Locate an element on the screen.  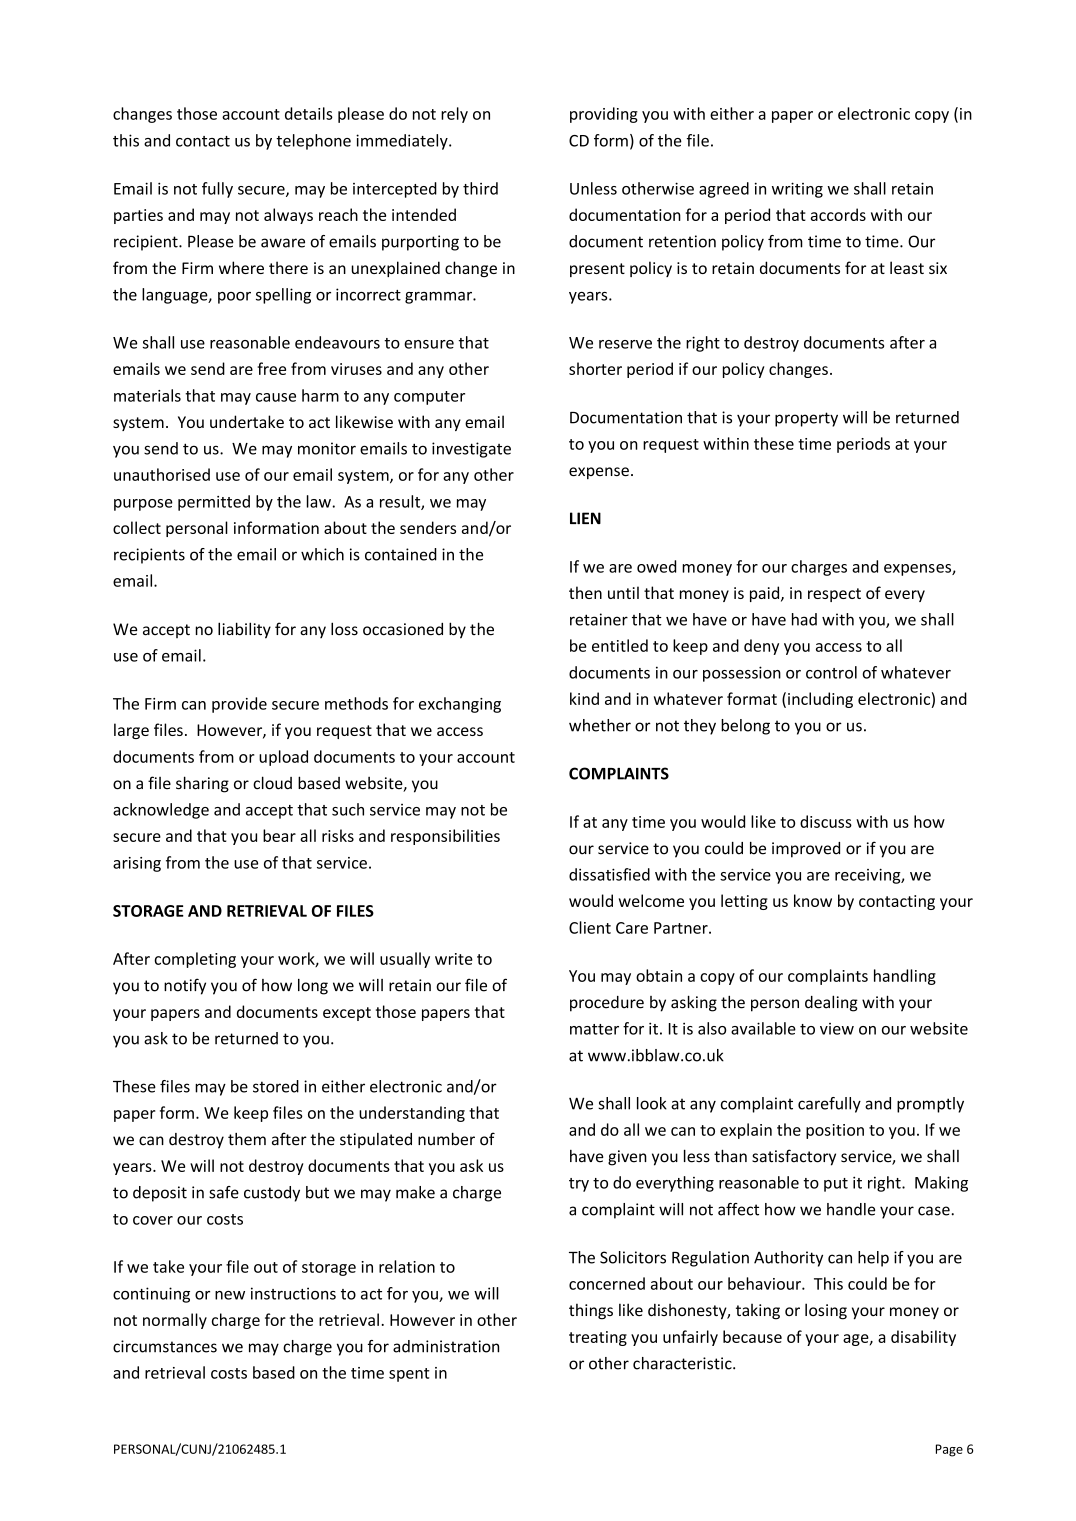
then is located at coordinates (585, 592).
